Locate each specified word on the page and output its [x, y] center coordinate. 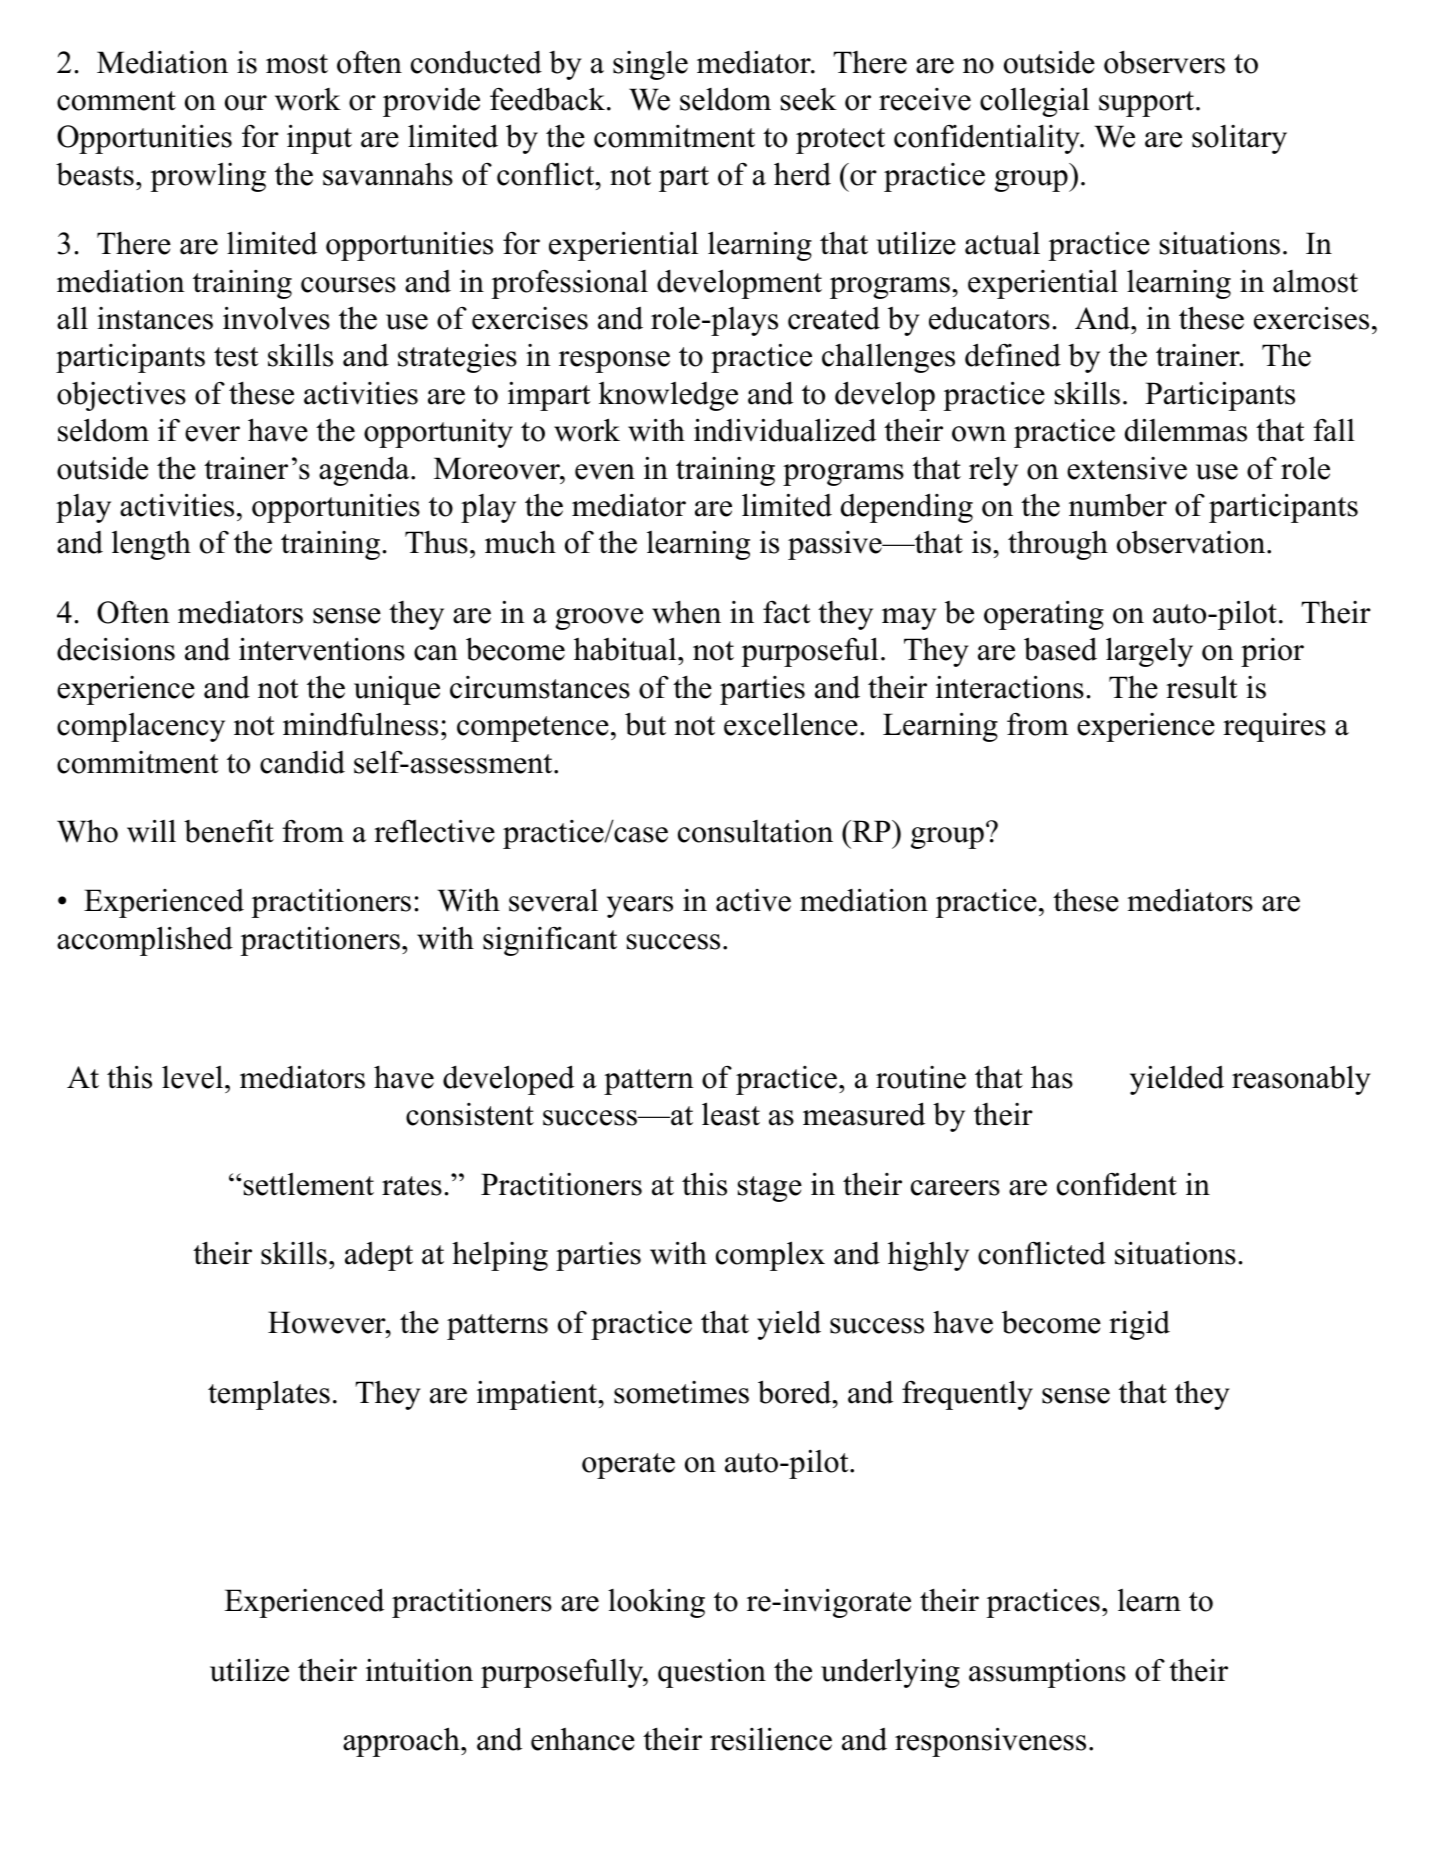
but [645, 724]
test [236, 357]
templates [269, 1395]
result [1202, 687]
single [650, 65]
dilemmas [1186, 430]
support [1148, 104]
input [319, 139]
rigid [1139, 1325]
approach [402, 1742]
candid [302, 762]
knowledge [668, 396]
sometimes [681, 1392]
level [194, 1077]
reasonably [1301, 1080]
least [731, 1114]
